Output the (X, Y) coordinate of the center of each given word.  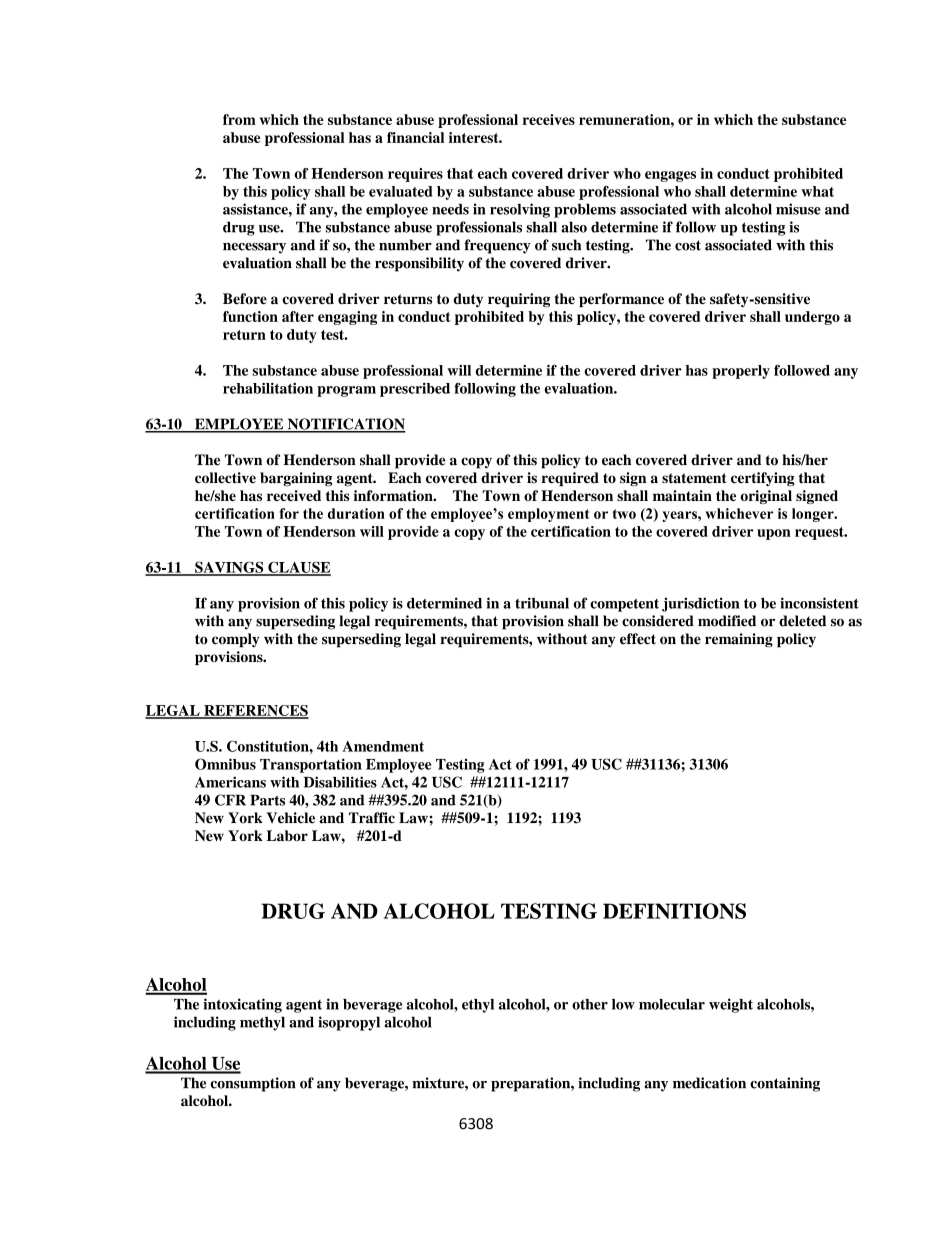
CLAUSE (298, 568)
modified (727, 621)
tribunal (542, 603)
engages (670, 176)
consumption (253, 1084)
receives (549, 119)
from (239, 119)
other (590, 1004)
